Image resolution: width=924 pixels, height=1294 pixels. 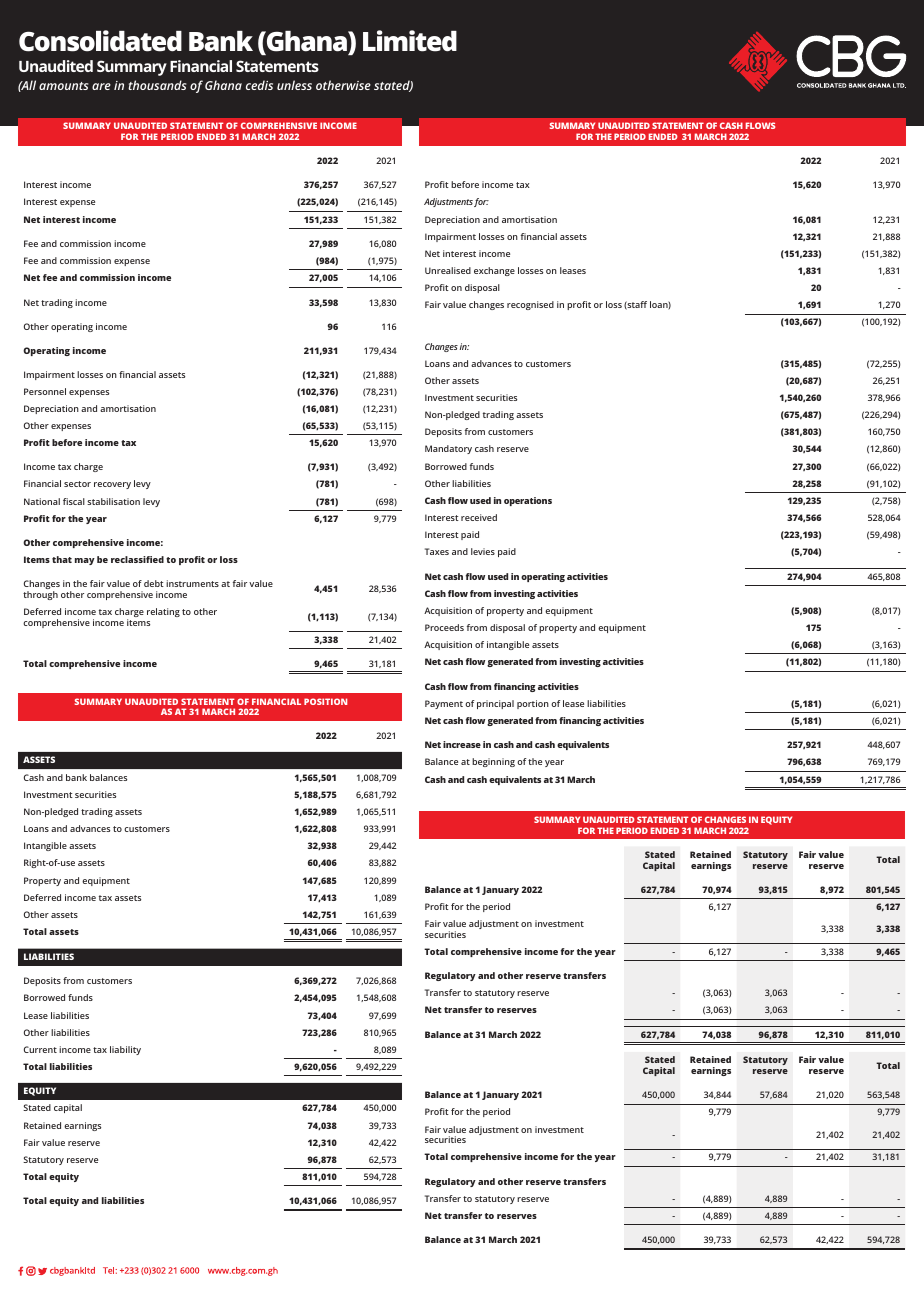 What do you see at coordinates (483, 551) in the screenshot?
I see `levies` at bounding box center [483, 551].
